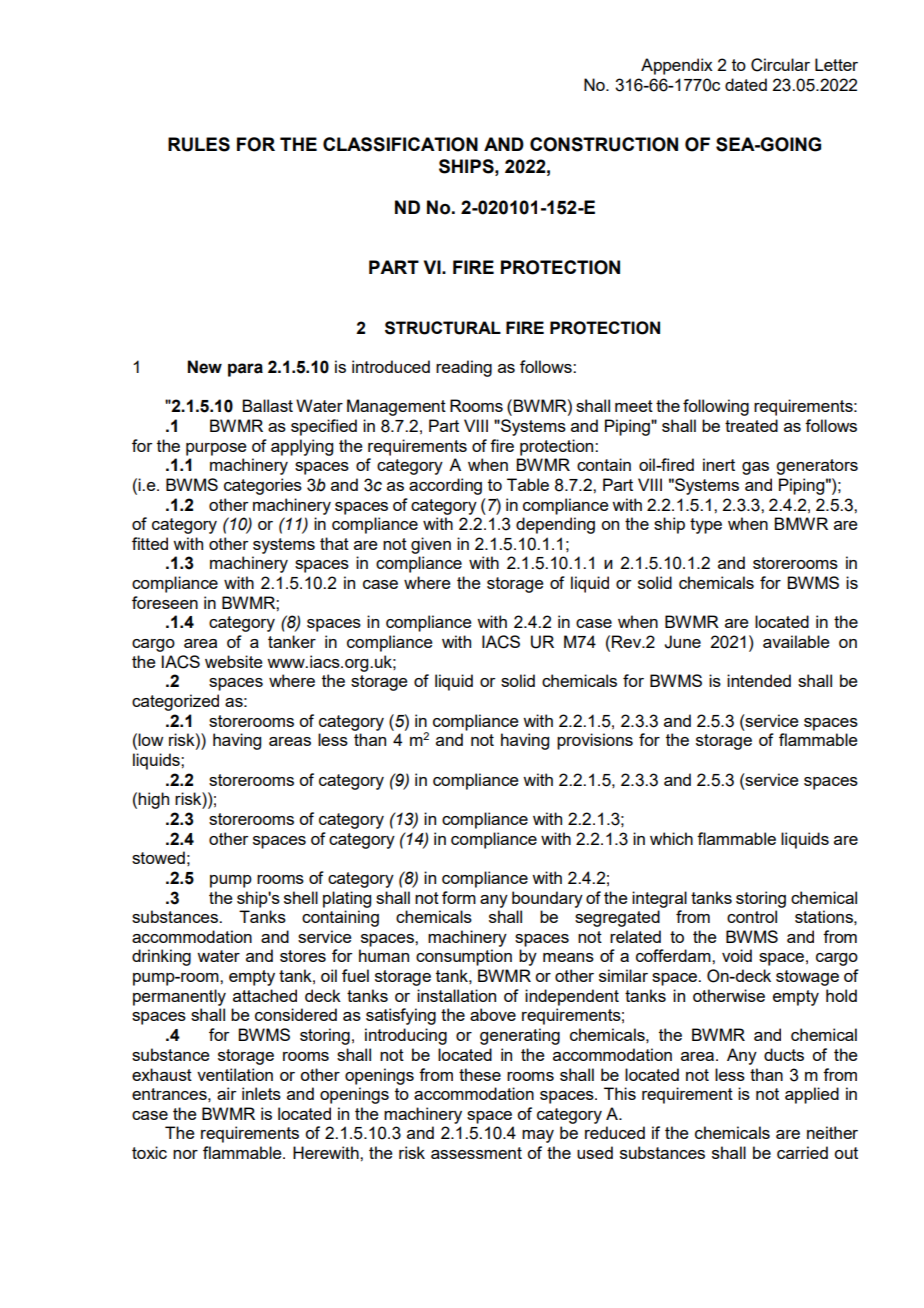 This document has width=924, height=1308. I want to click on air, so click(227, 1093).
